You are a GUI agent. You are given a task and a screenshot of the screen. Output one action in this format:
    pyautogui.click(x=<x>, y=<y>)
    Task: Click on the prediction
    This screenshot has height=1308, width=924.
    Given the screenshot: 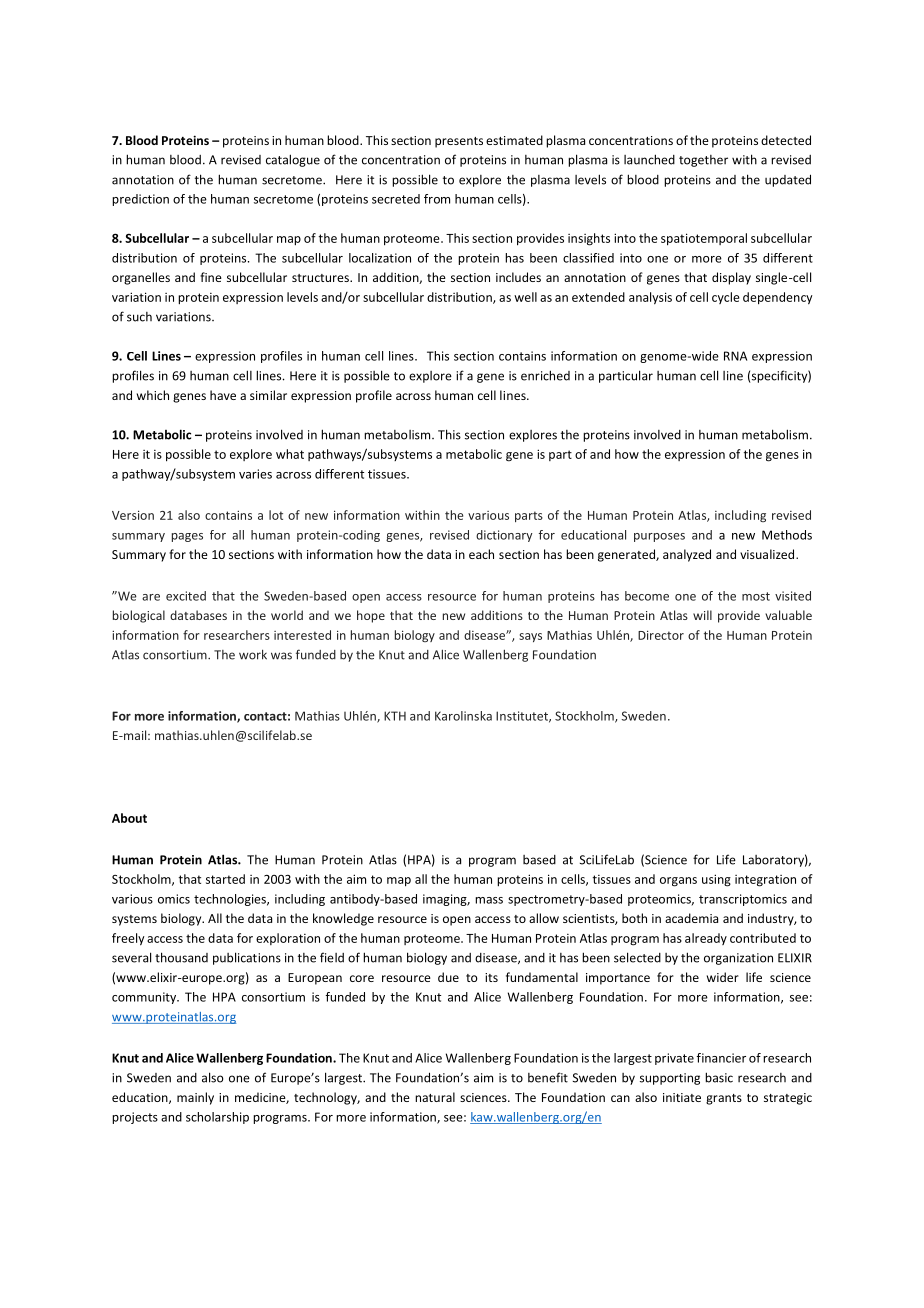 What is the action you would take?
    pyautogui.click(x=140, y=200)
